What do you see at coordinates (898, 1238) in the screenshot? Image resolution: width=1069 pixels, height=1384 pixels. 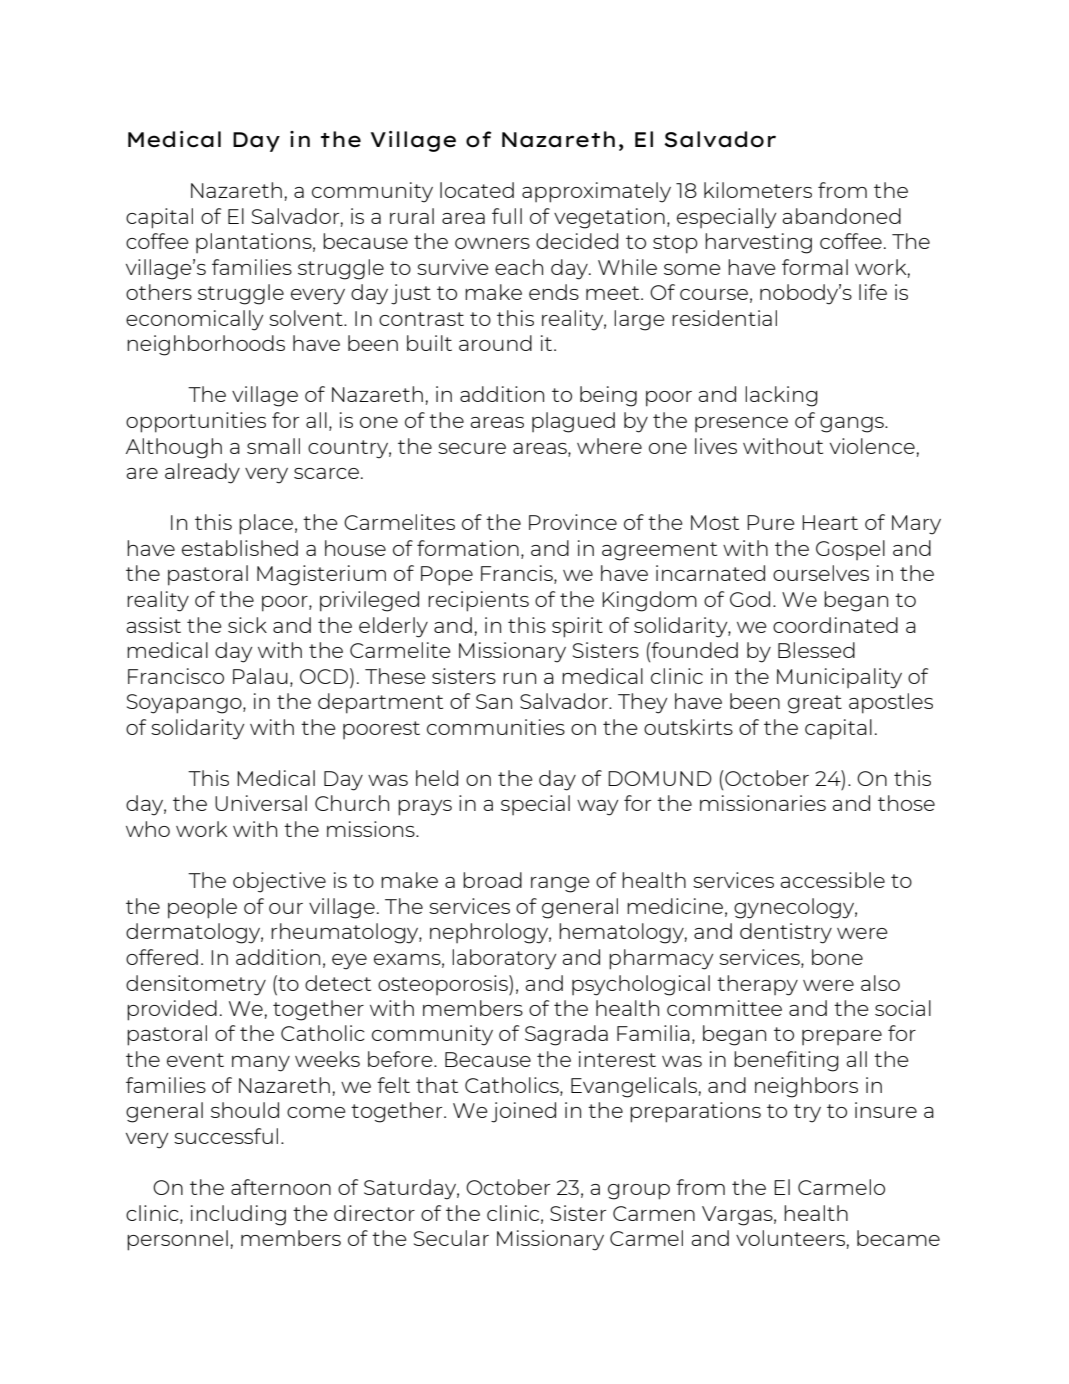 I see `became` at bounding box center [898, 1238].
